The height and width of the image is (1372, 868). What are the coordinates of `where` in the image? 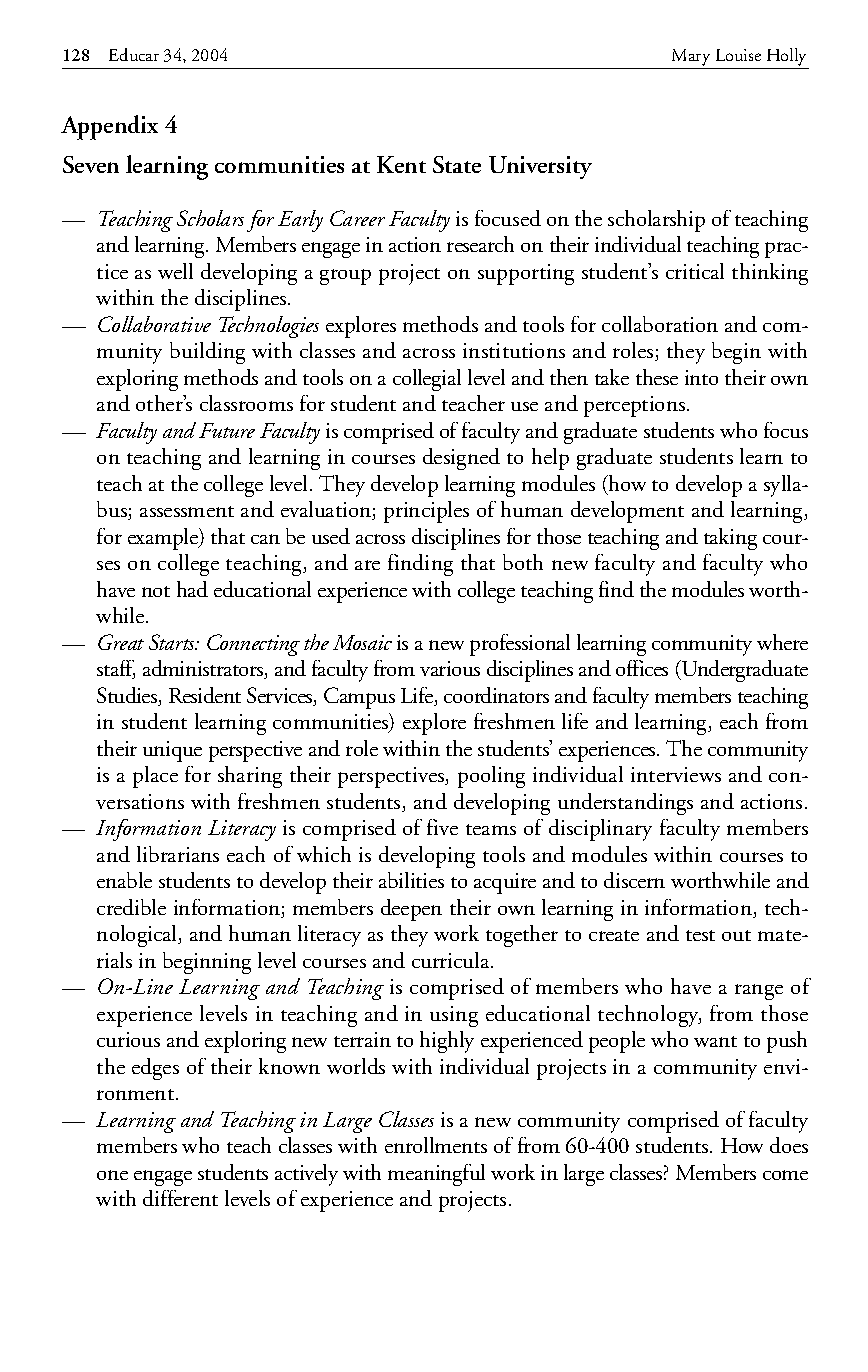 It's located at (782, 642).
